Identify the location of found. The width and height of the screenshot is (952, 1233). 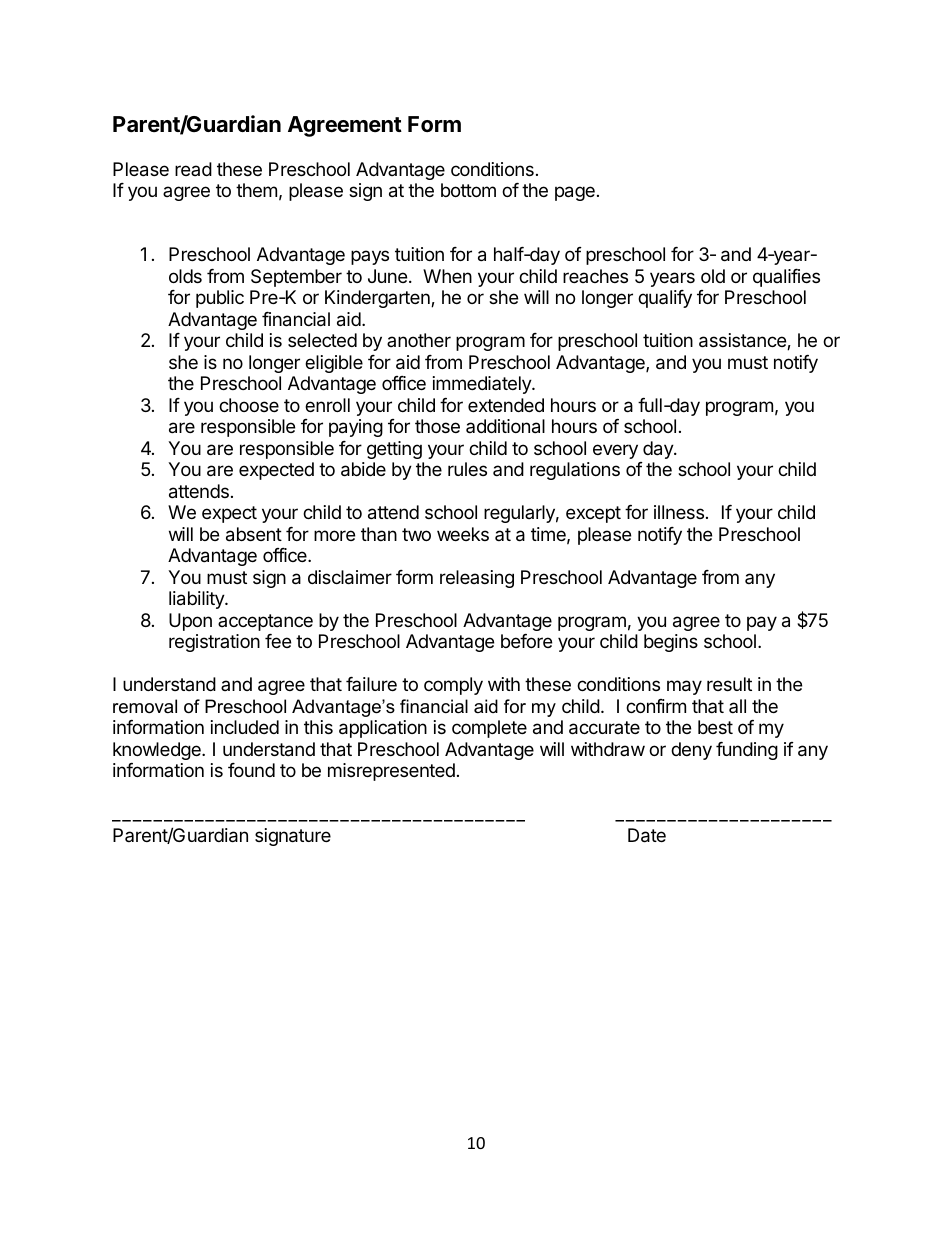
(251, 770).
